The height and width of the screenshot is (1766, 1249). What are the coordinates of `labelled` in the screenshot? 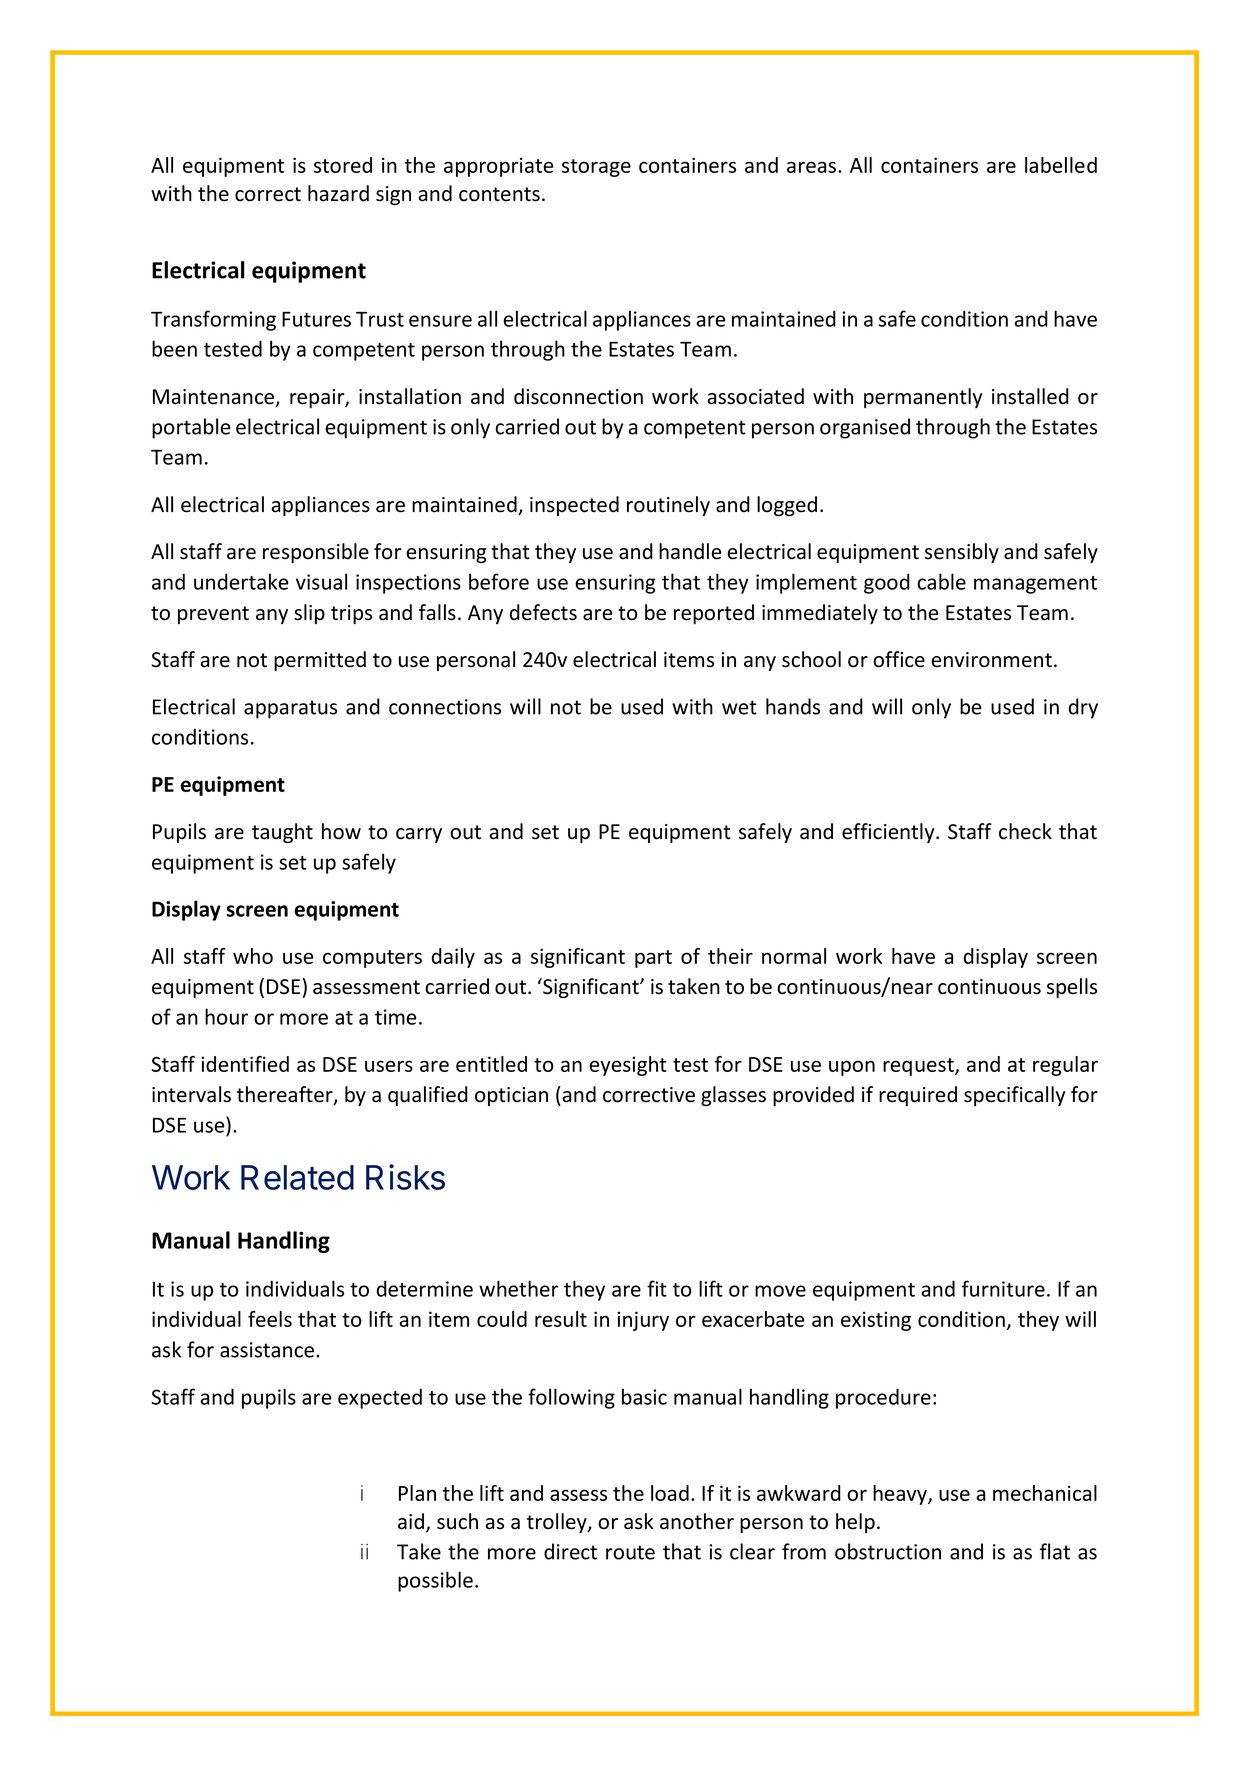 It's located at (1061, 165).
